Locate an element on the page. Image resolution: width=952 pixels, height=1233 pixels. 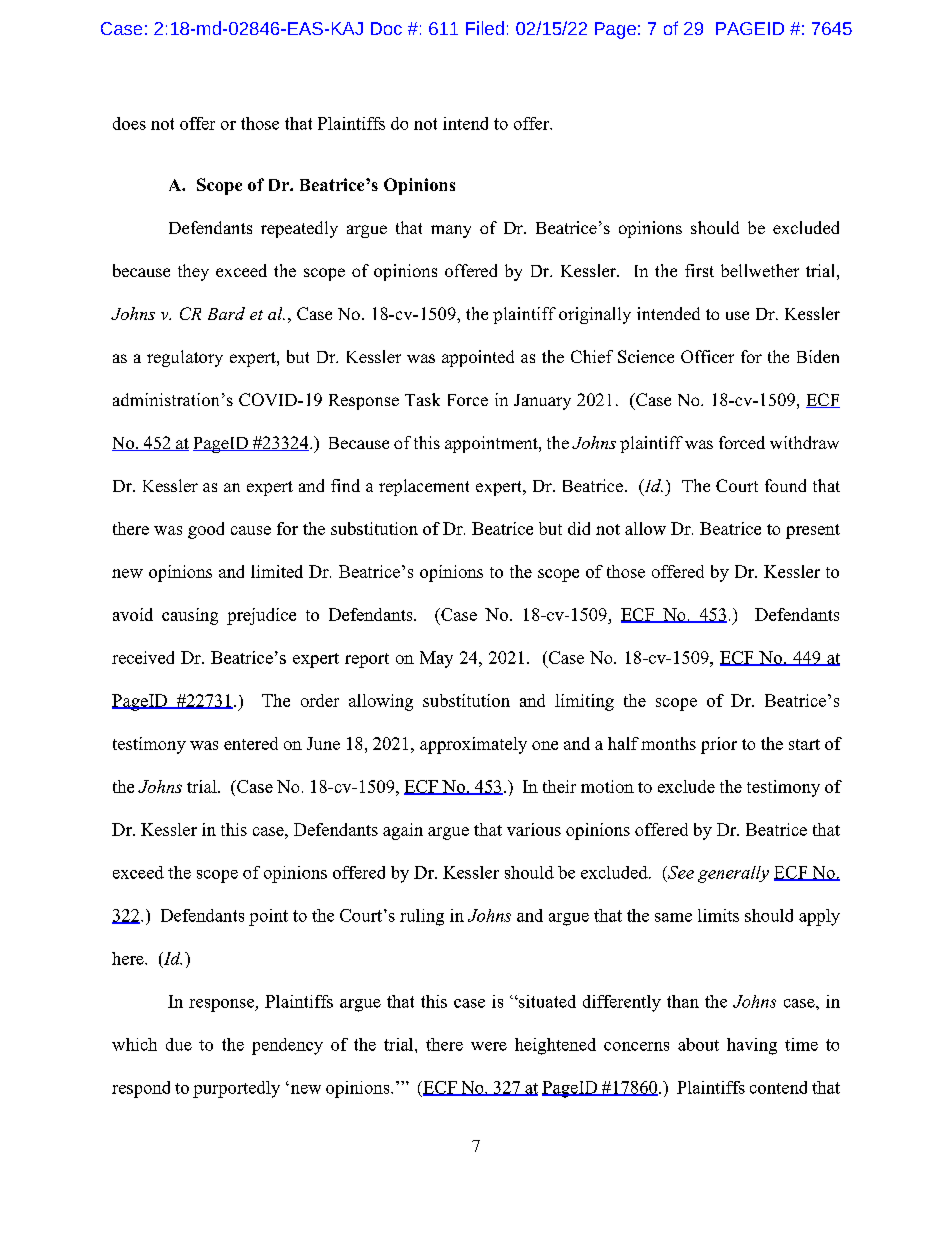
bellwether is located at coordinates (760, 270).
